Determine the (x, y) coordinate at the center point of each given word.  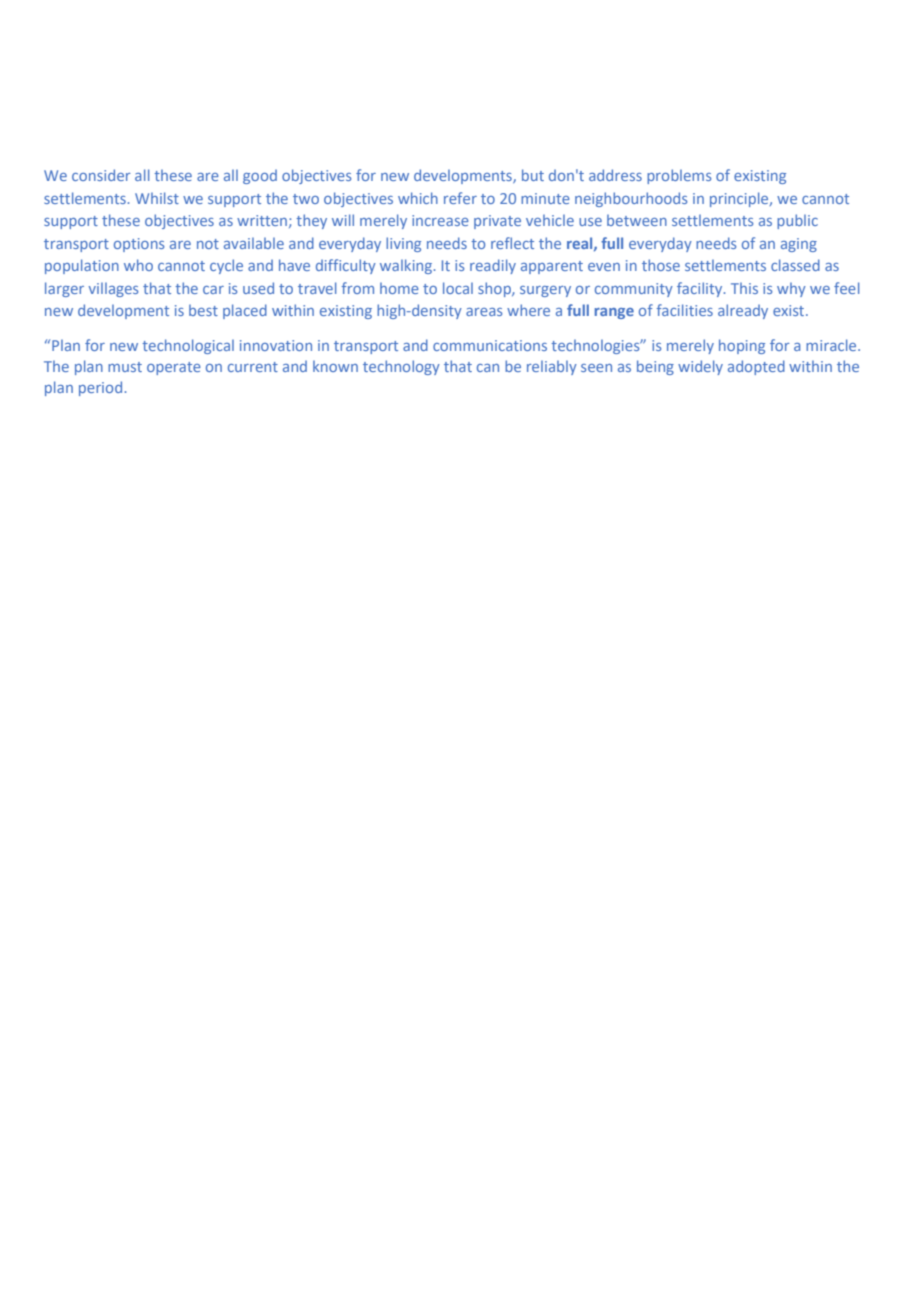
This (744, 288)
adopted (756, 367)
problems (679, 176)
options (139, 245)
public (797, 221)
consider (101, 175)
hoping (742, 346)
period (100, 388)
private (497, 222)
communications (490, 345)
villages (113, 290)
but (533, 175)
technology (401, 367)
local (458, 288)
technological (188, 346)
